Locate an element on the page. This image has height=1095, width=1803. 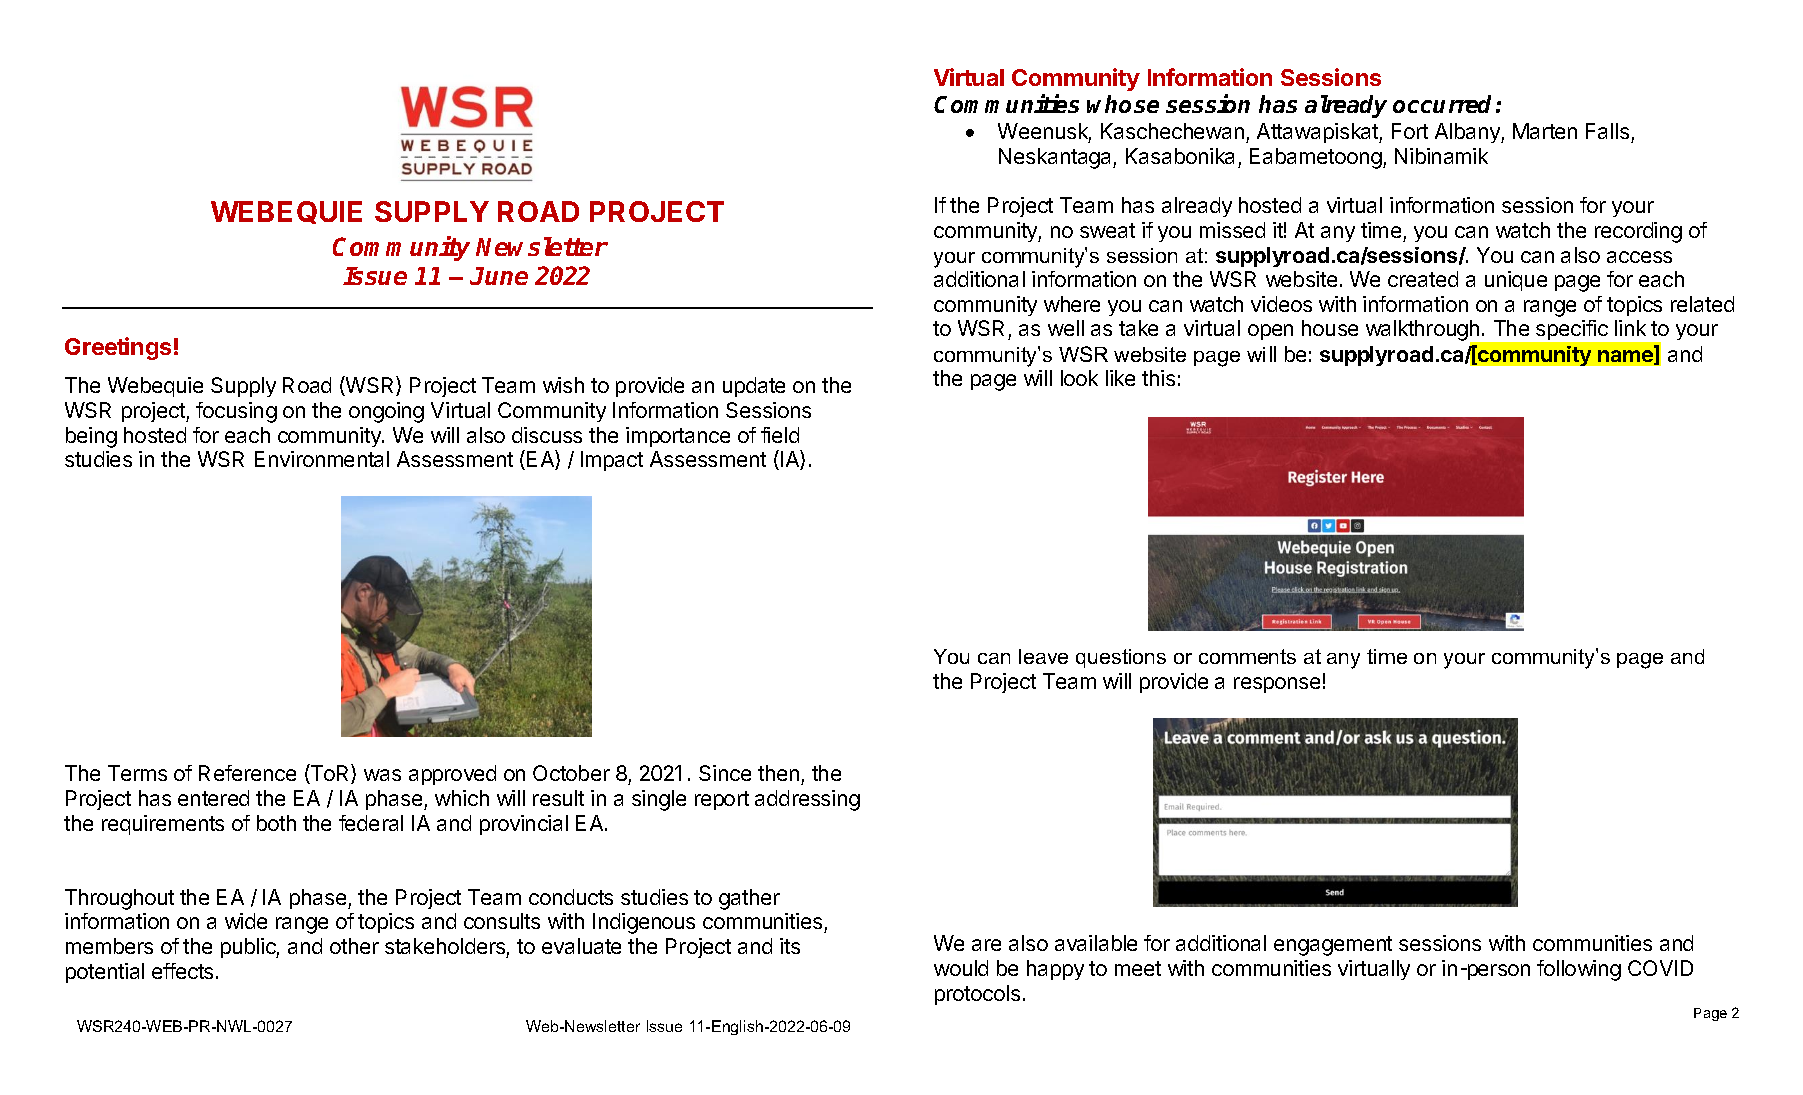
June is located at coordinates (499, 276).
